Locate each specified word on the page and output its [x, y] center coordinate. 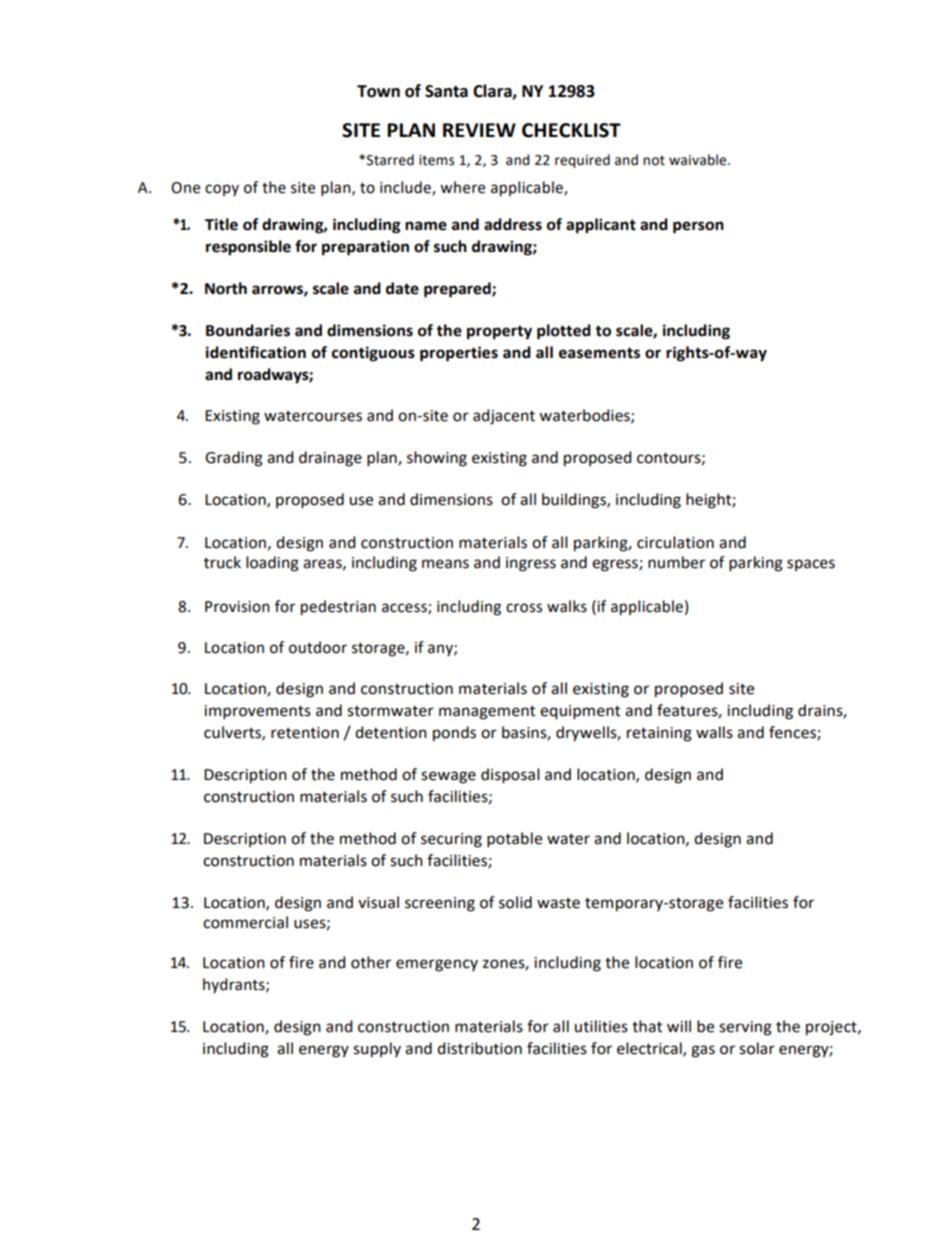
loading [272, 564]
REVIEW [479, 130]
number [676, 562]
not [654, 160]
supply [377, 1050]
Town [378, 91]
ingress [531, 564]
